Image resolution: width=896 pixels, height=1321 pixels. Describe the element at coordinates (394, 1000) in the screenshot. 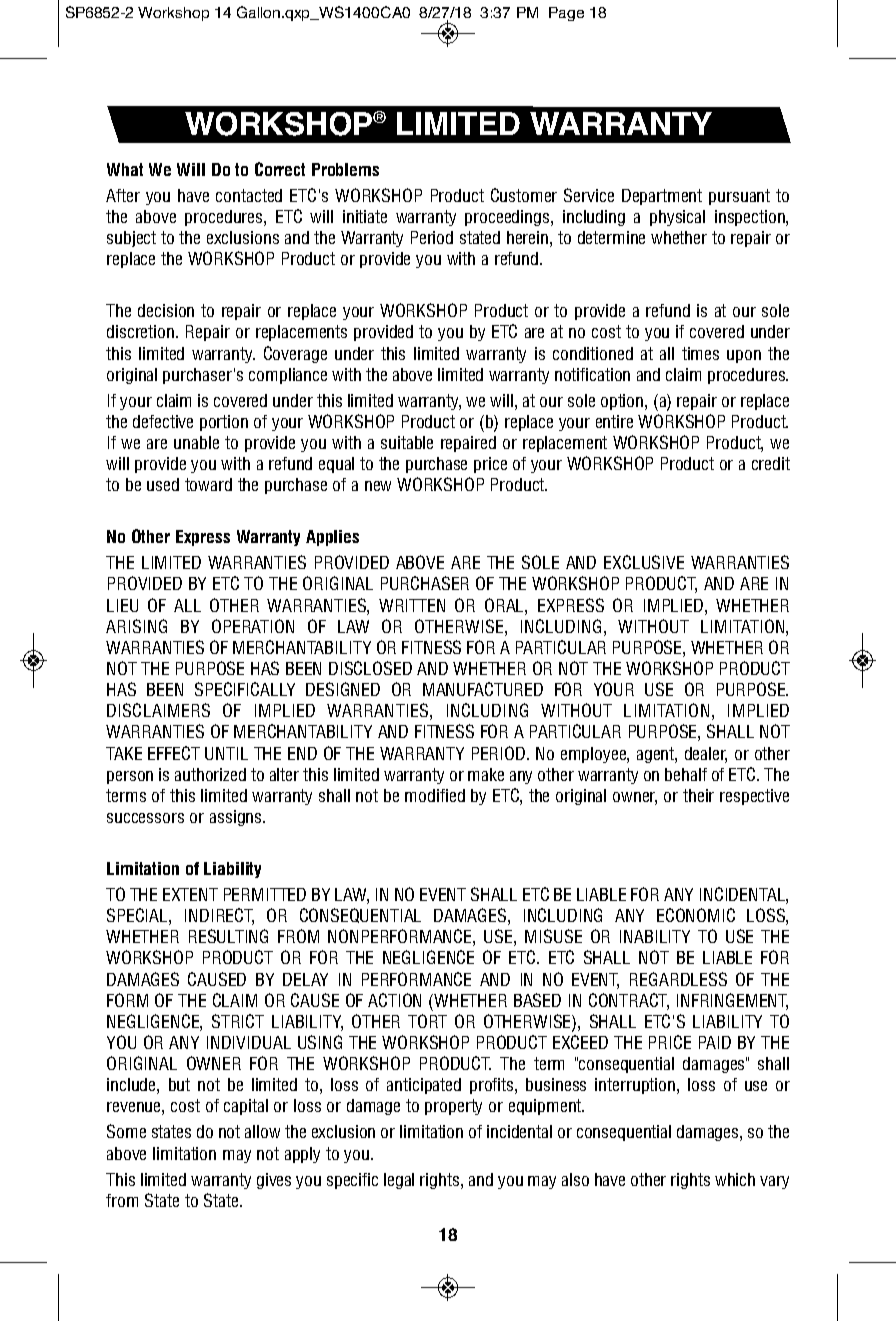

I see `ACTION` at that location.
